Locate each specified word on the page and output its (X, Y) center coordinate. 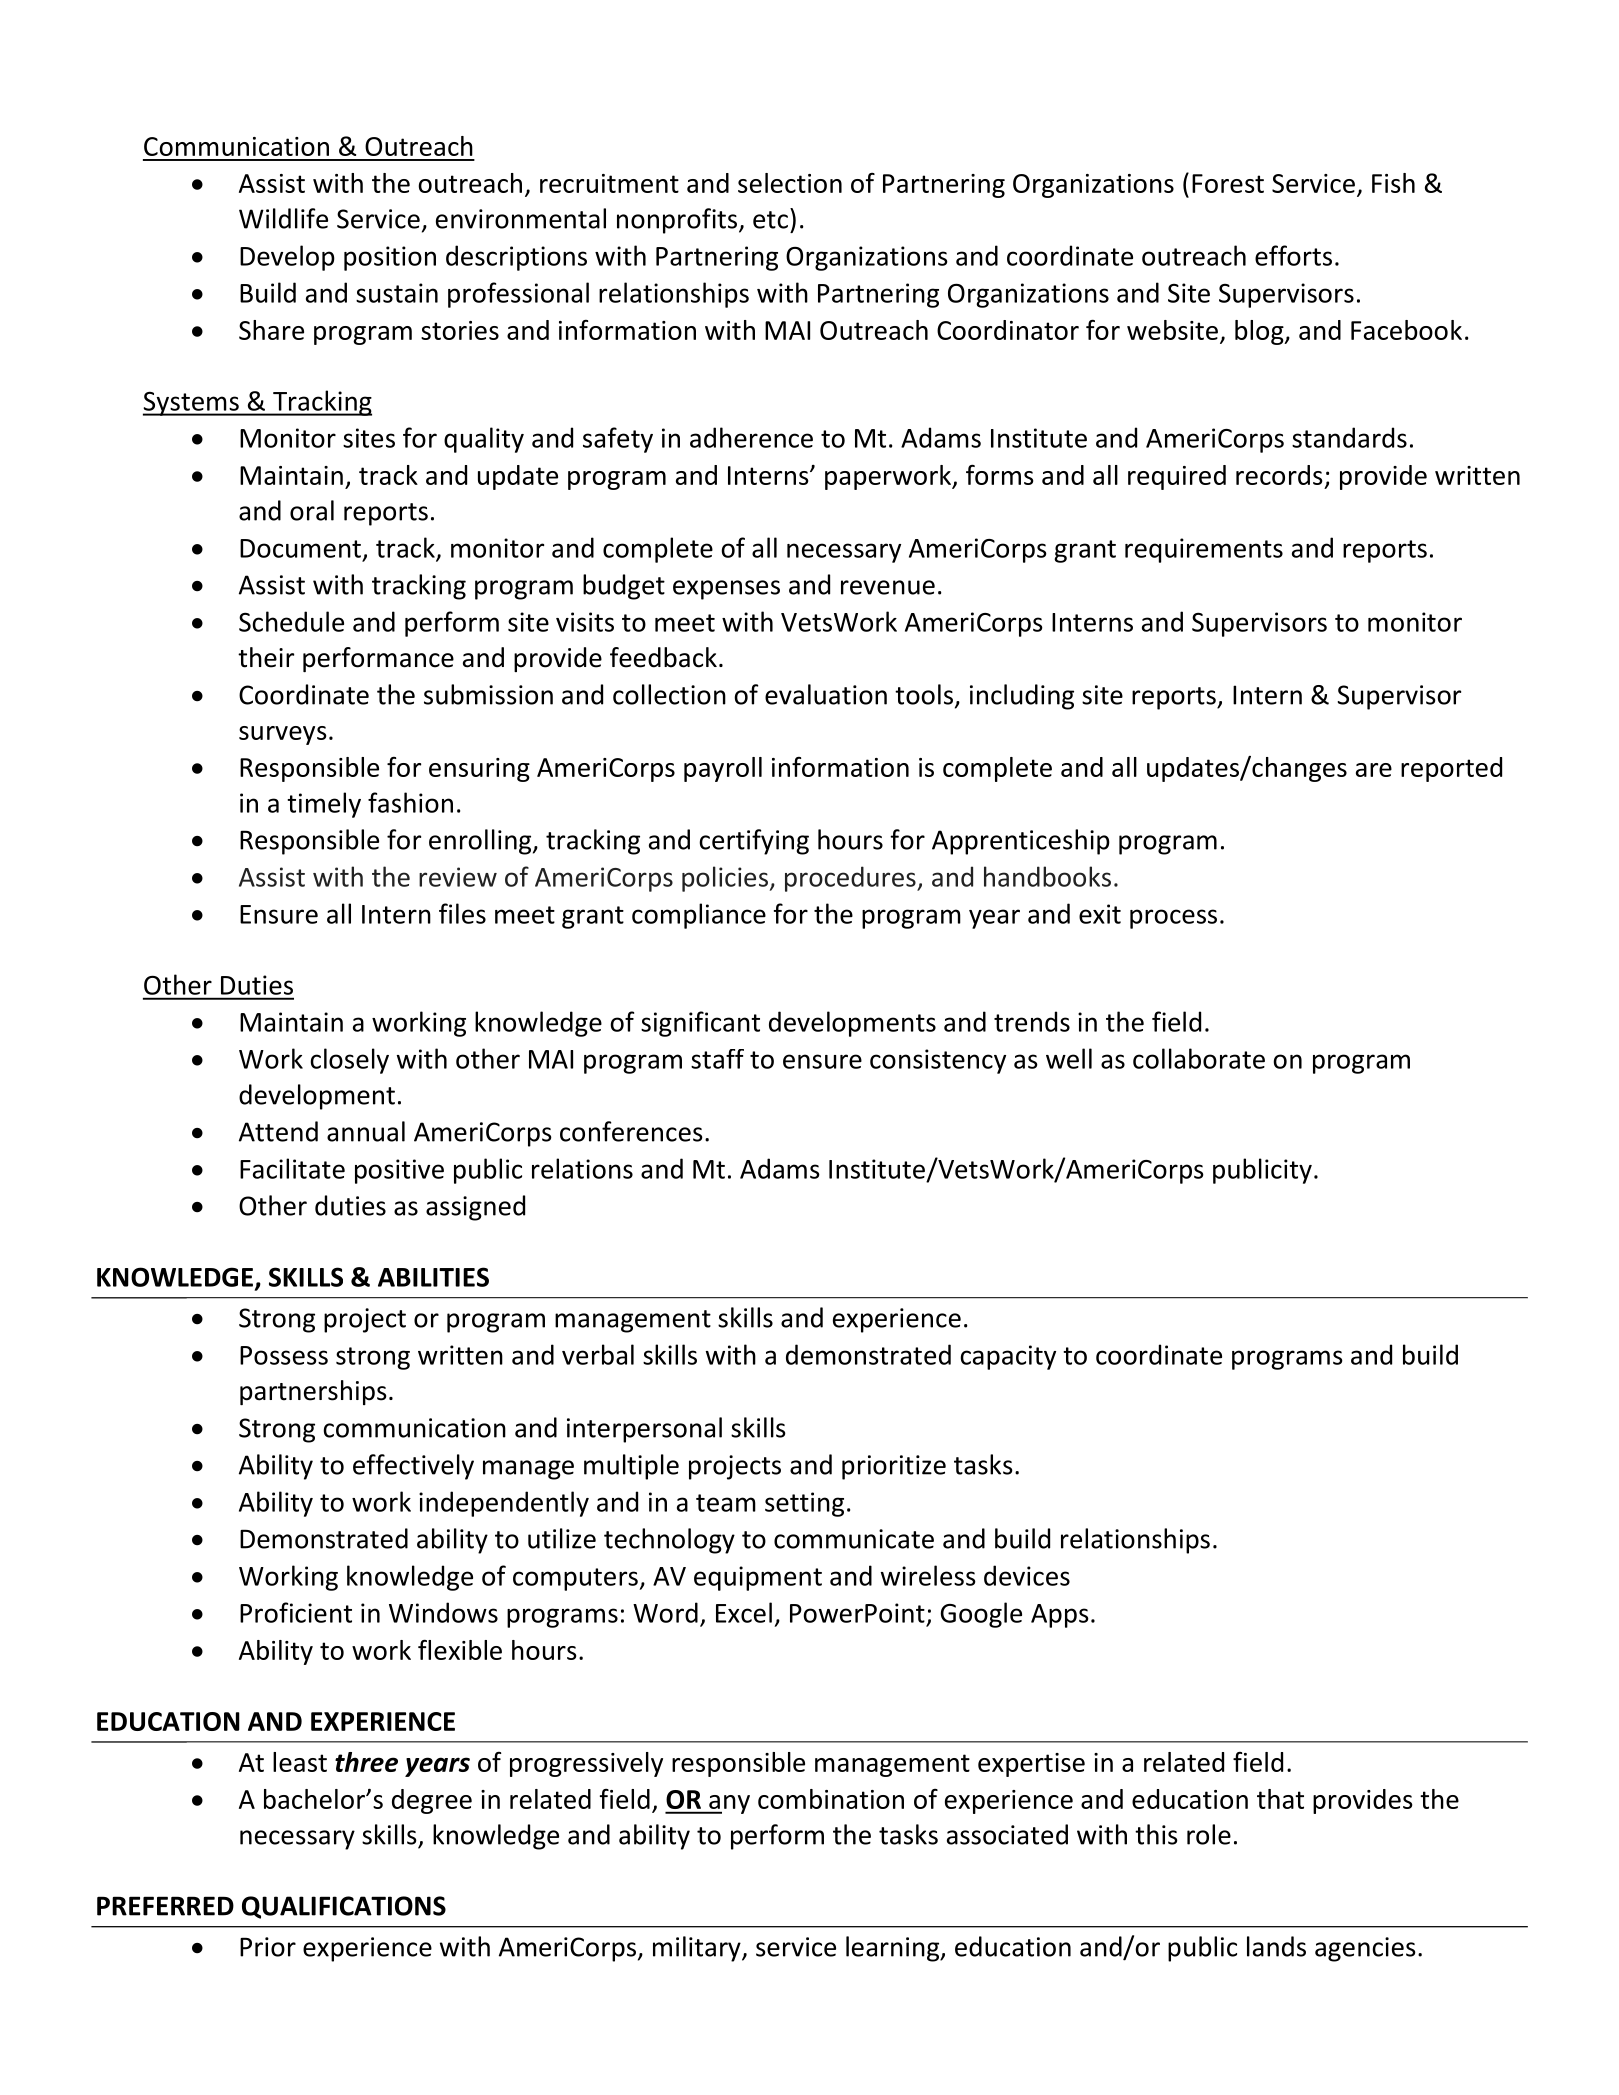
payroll (723, 769)
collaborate (1199, 1058)
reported (1451, 769)
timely (324, 805)
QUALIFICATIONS (344, 1907)
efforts (1293, 255)
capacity (1008, 1357)
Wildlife (283, 218)
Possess (284, 1355)
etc (770, 220)
